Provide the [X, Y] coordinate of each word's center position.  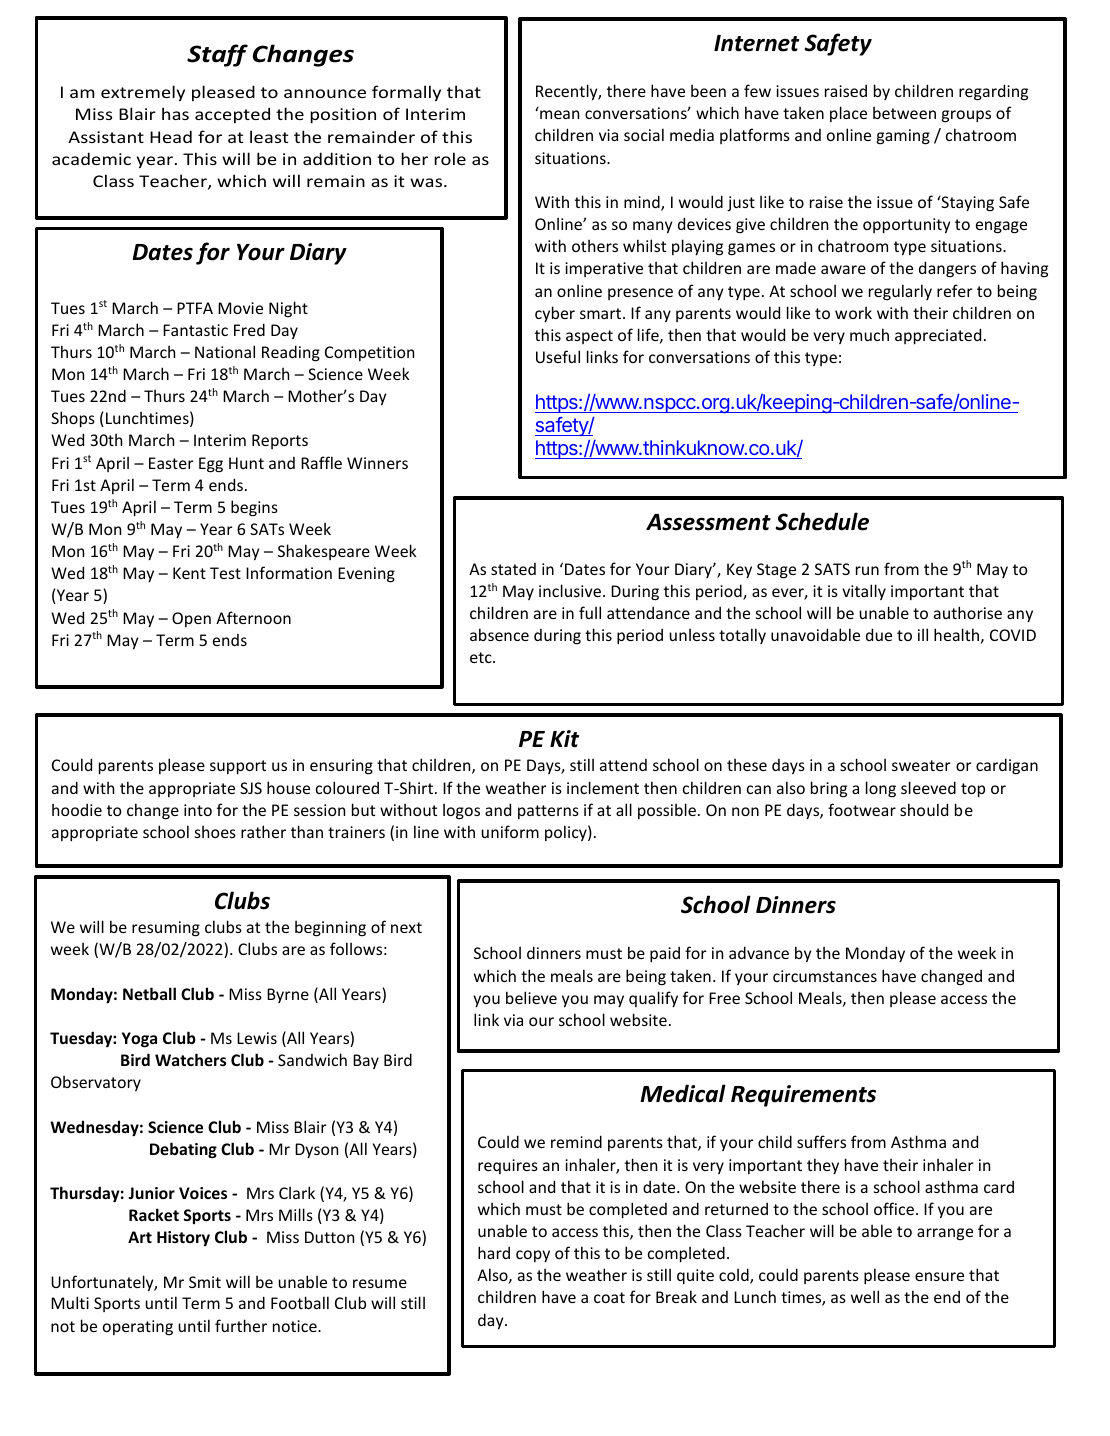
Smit [205, 1282]
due [879, 634]
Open [191, 619]
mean [559, 114]
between [904, 112]
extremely [143, 93]
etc [482, 657]
